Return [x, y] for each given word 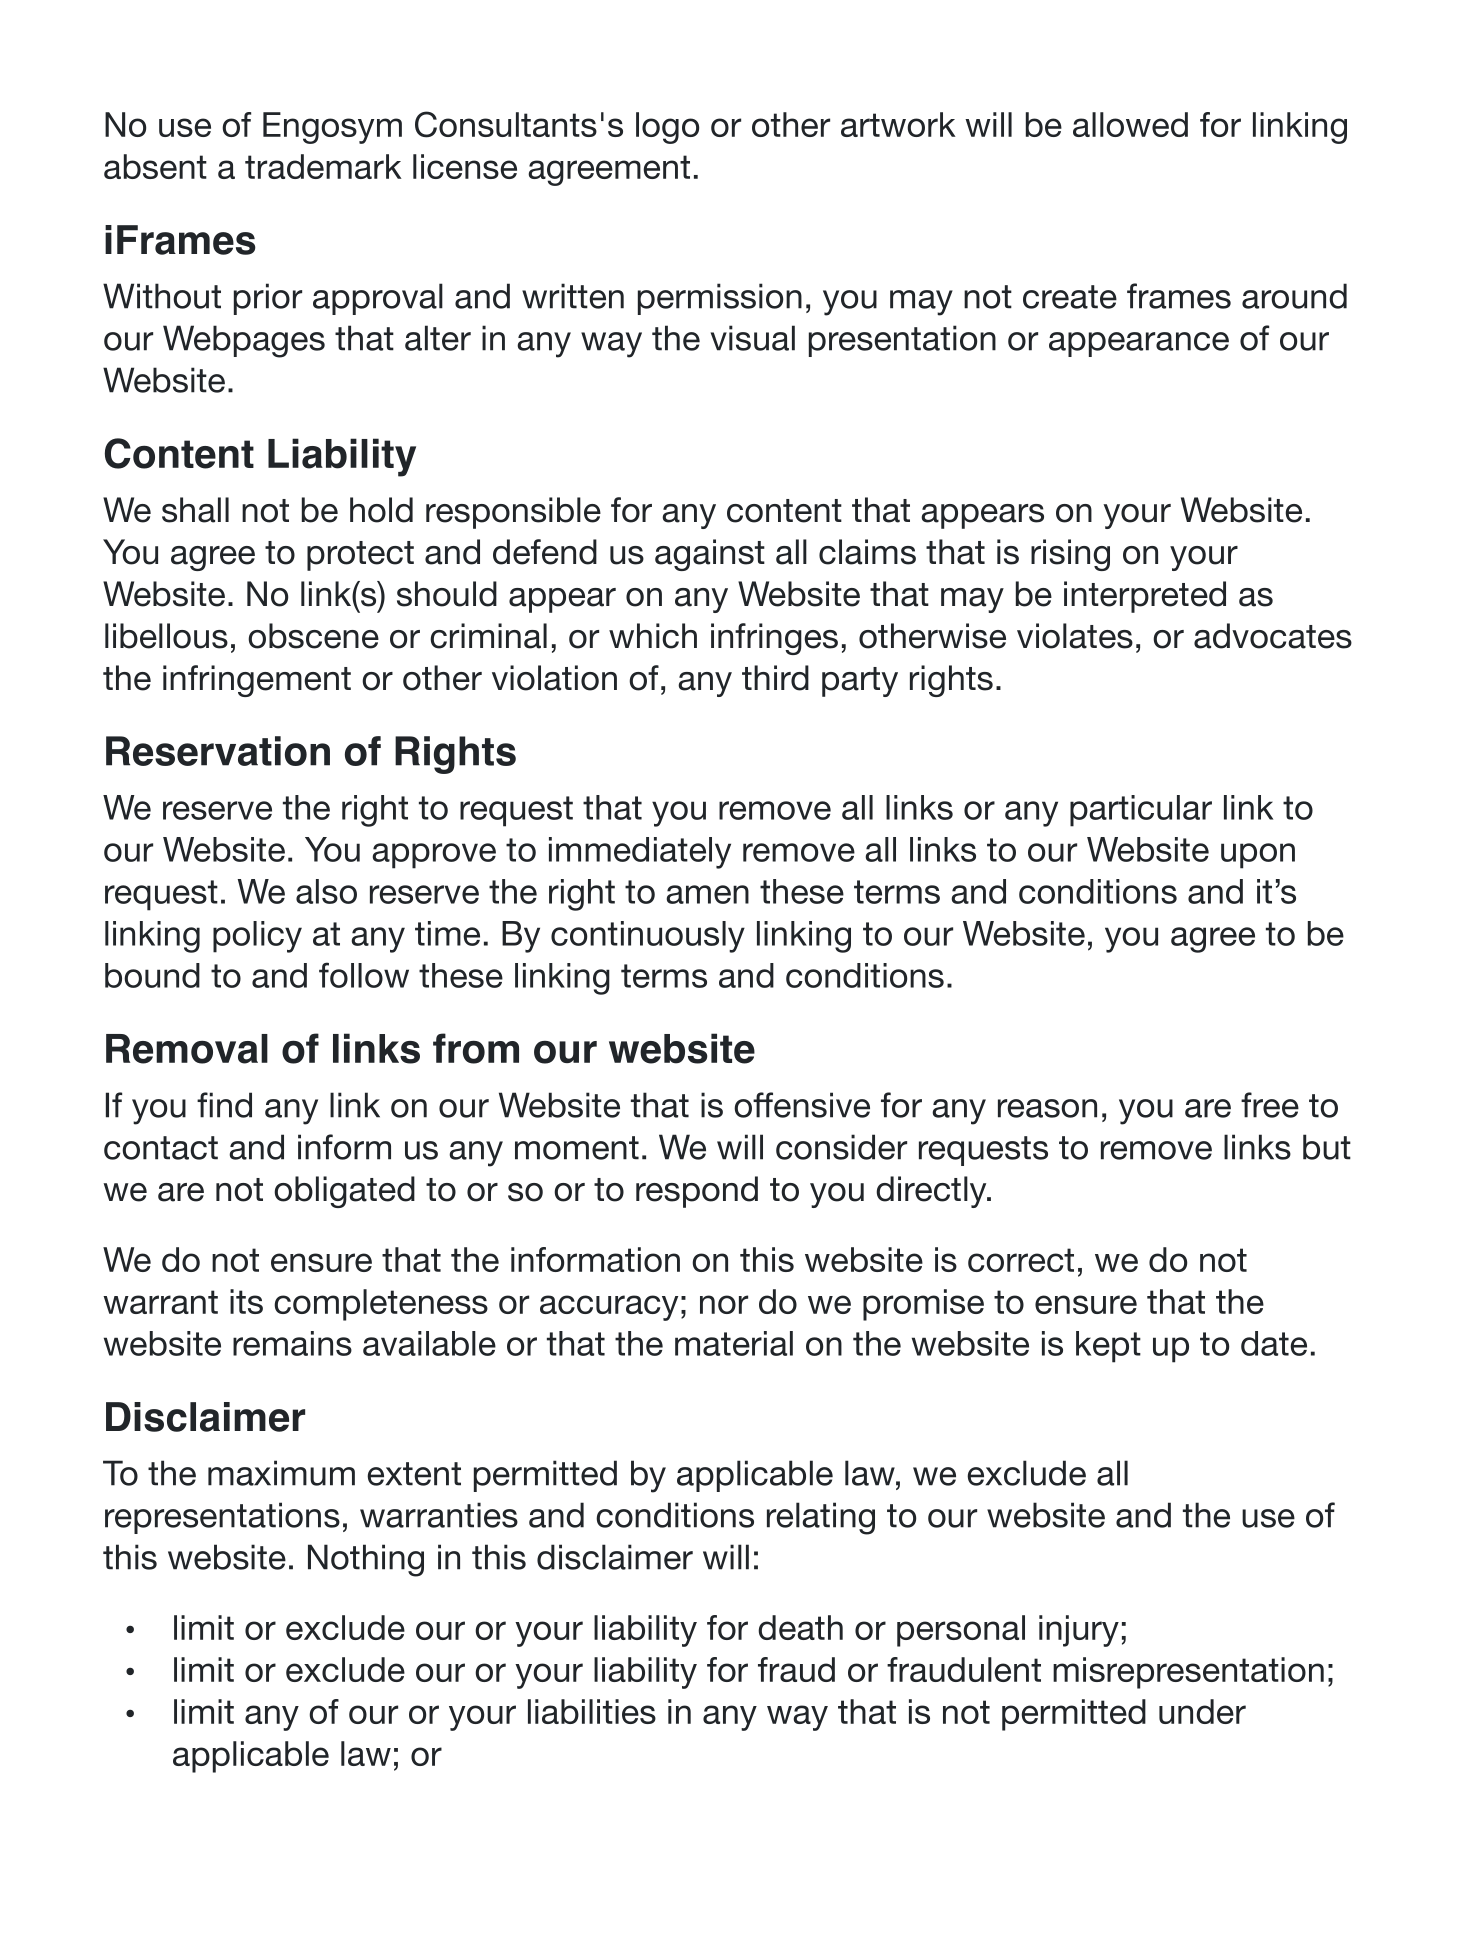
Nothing [366, 1560]
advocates [1273, 636]
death [800, 1627]
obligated [344, 1192]
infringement [257, 681]
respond [697, 1192]
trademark [323, 166]
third [775, 678]
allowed [1130, 124]
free [1270, 1105]
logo [667, 128]
